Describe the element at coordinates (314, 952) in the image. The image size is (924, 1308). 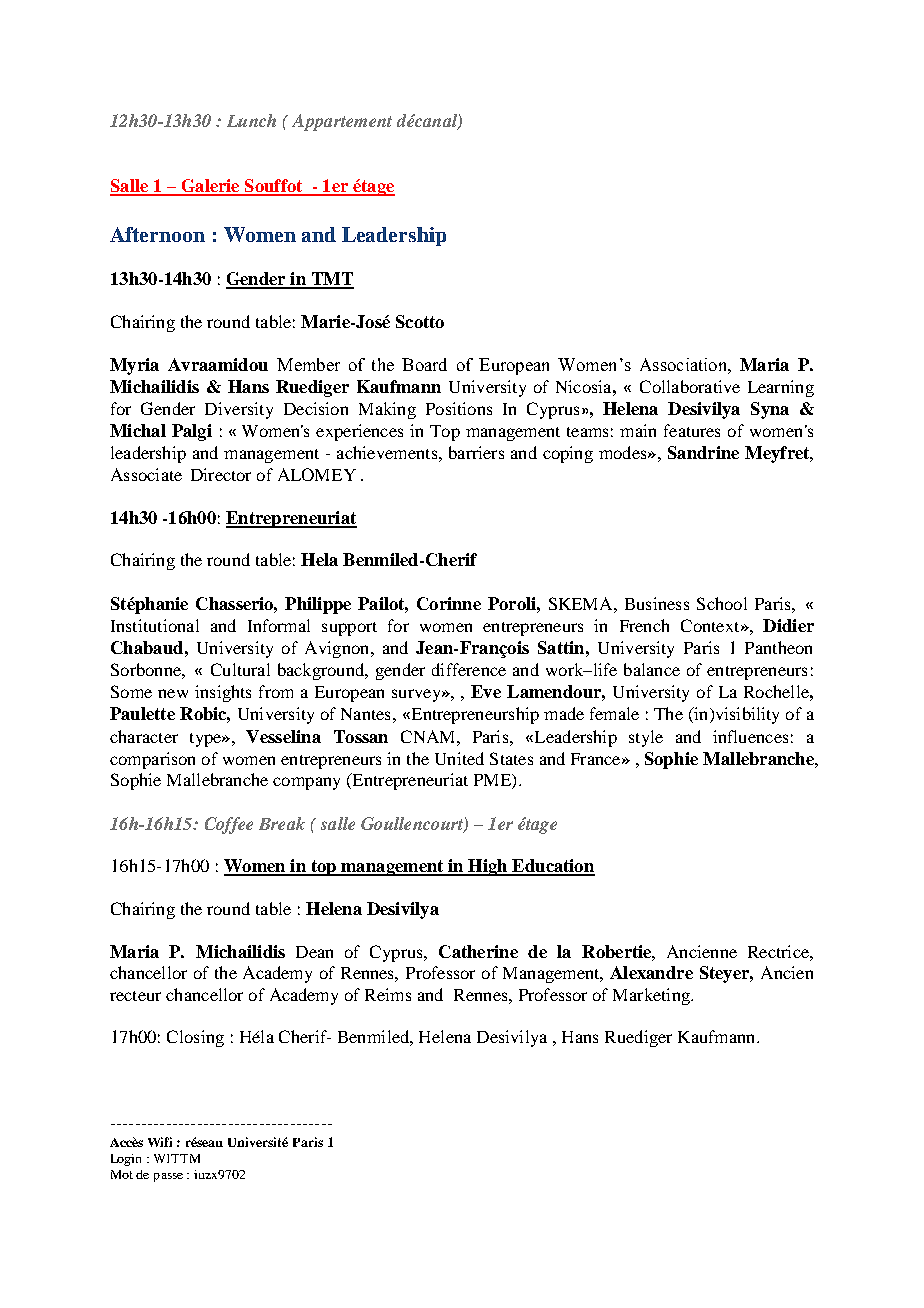
I see `Dean` at that location.
